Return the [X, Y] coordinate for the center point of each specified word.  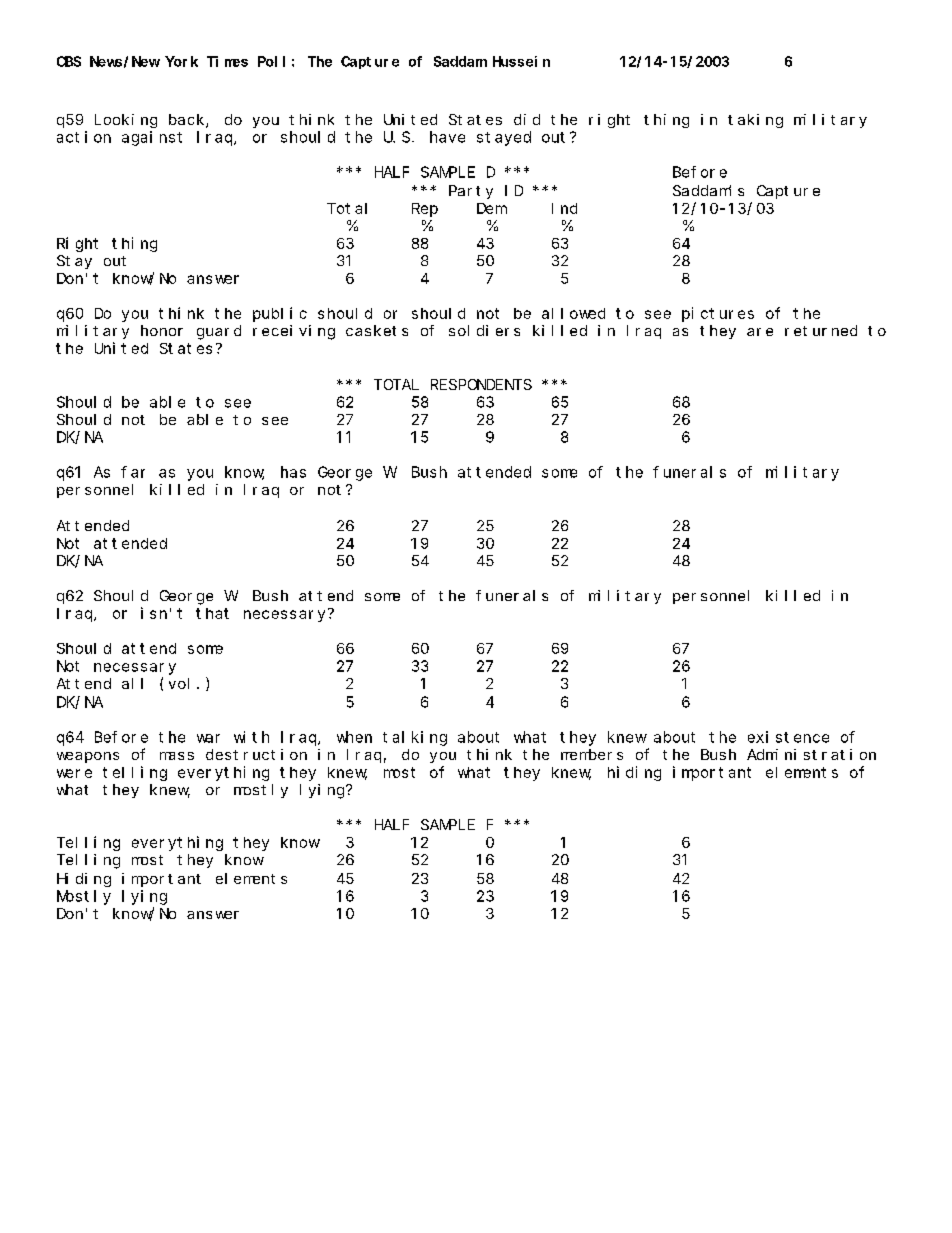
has [293, 472]
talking [415, 738]
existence [788, 737]
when [354, 737]
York [181, 61]
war [208, 738]
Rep [425, 210]
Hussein [521, 61]
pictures [718, 314]
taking [755, 121]
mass [177, 756]
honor [162, 330]
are [760, 332]
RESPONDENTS [481, 384]
